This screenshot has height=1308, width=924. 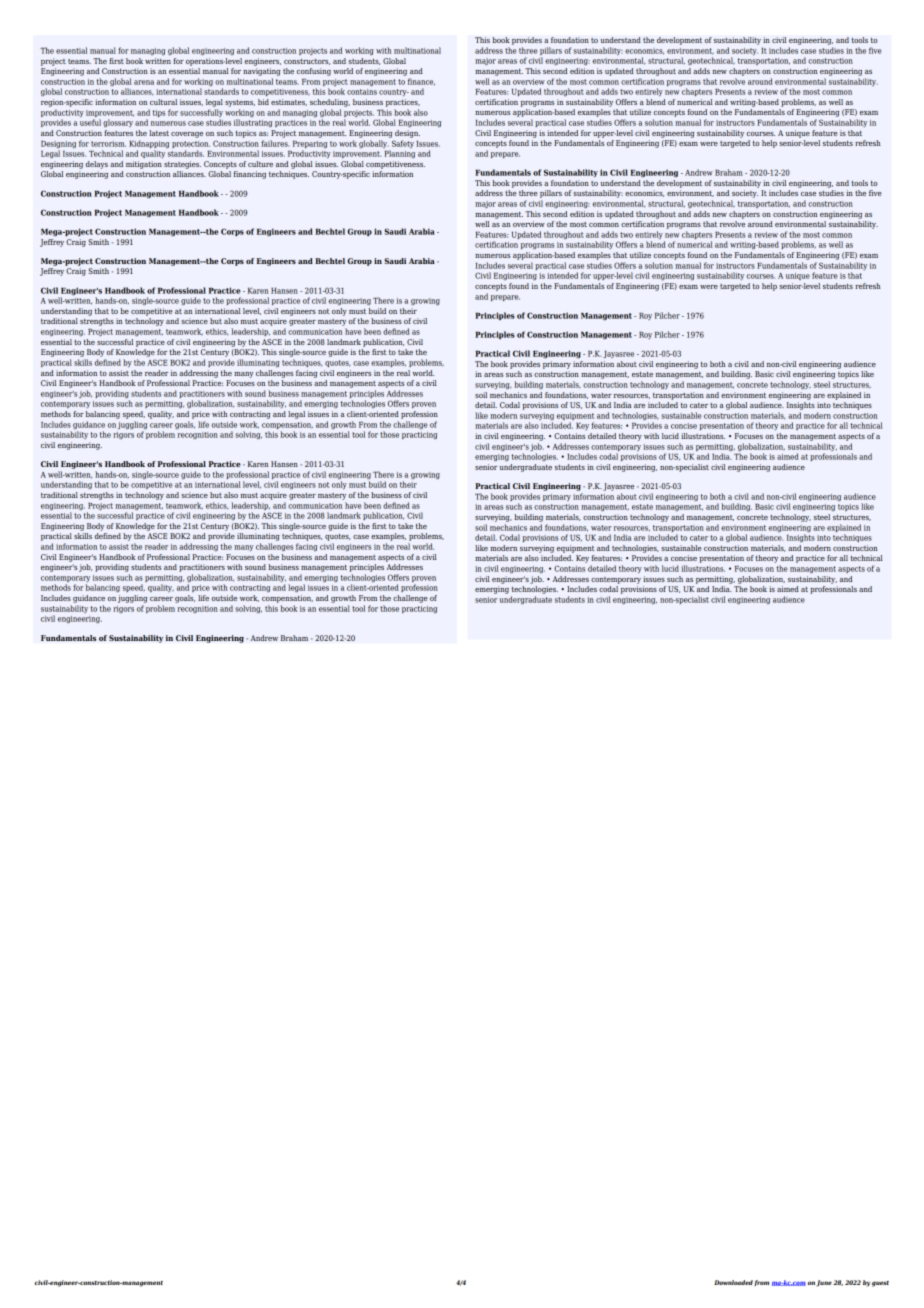 I want to click on finance, so click(x=421, y=81).
